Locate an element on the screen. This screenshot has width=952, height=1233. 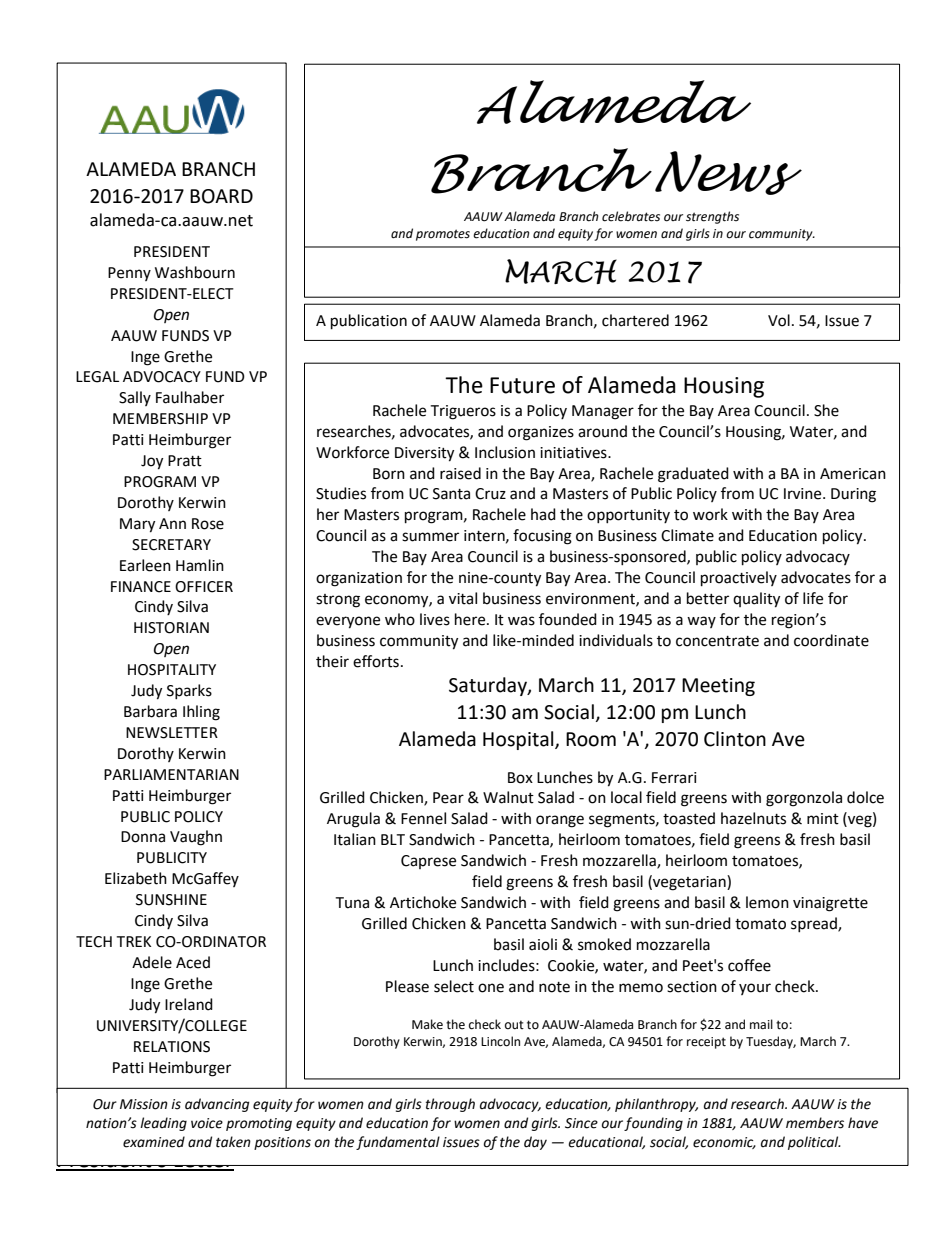
promotes is located at coordinates (443, 235).
